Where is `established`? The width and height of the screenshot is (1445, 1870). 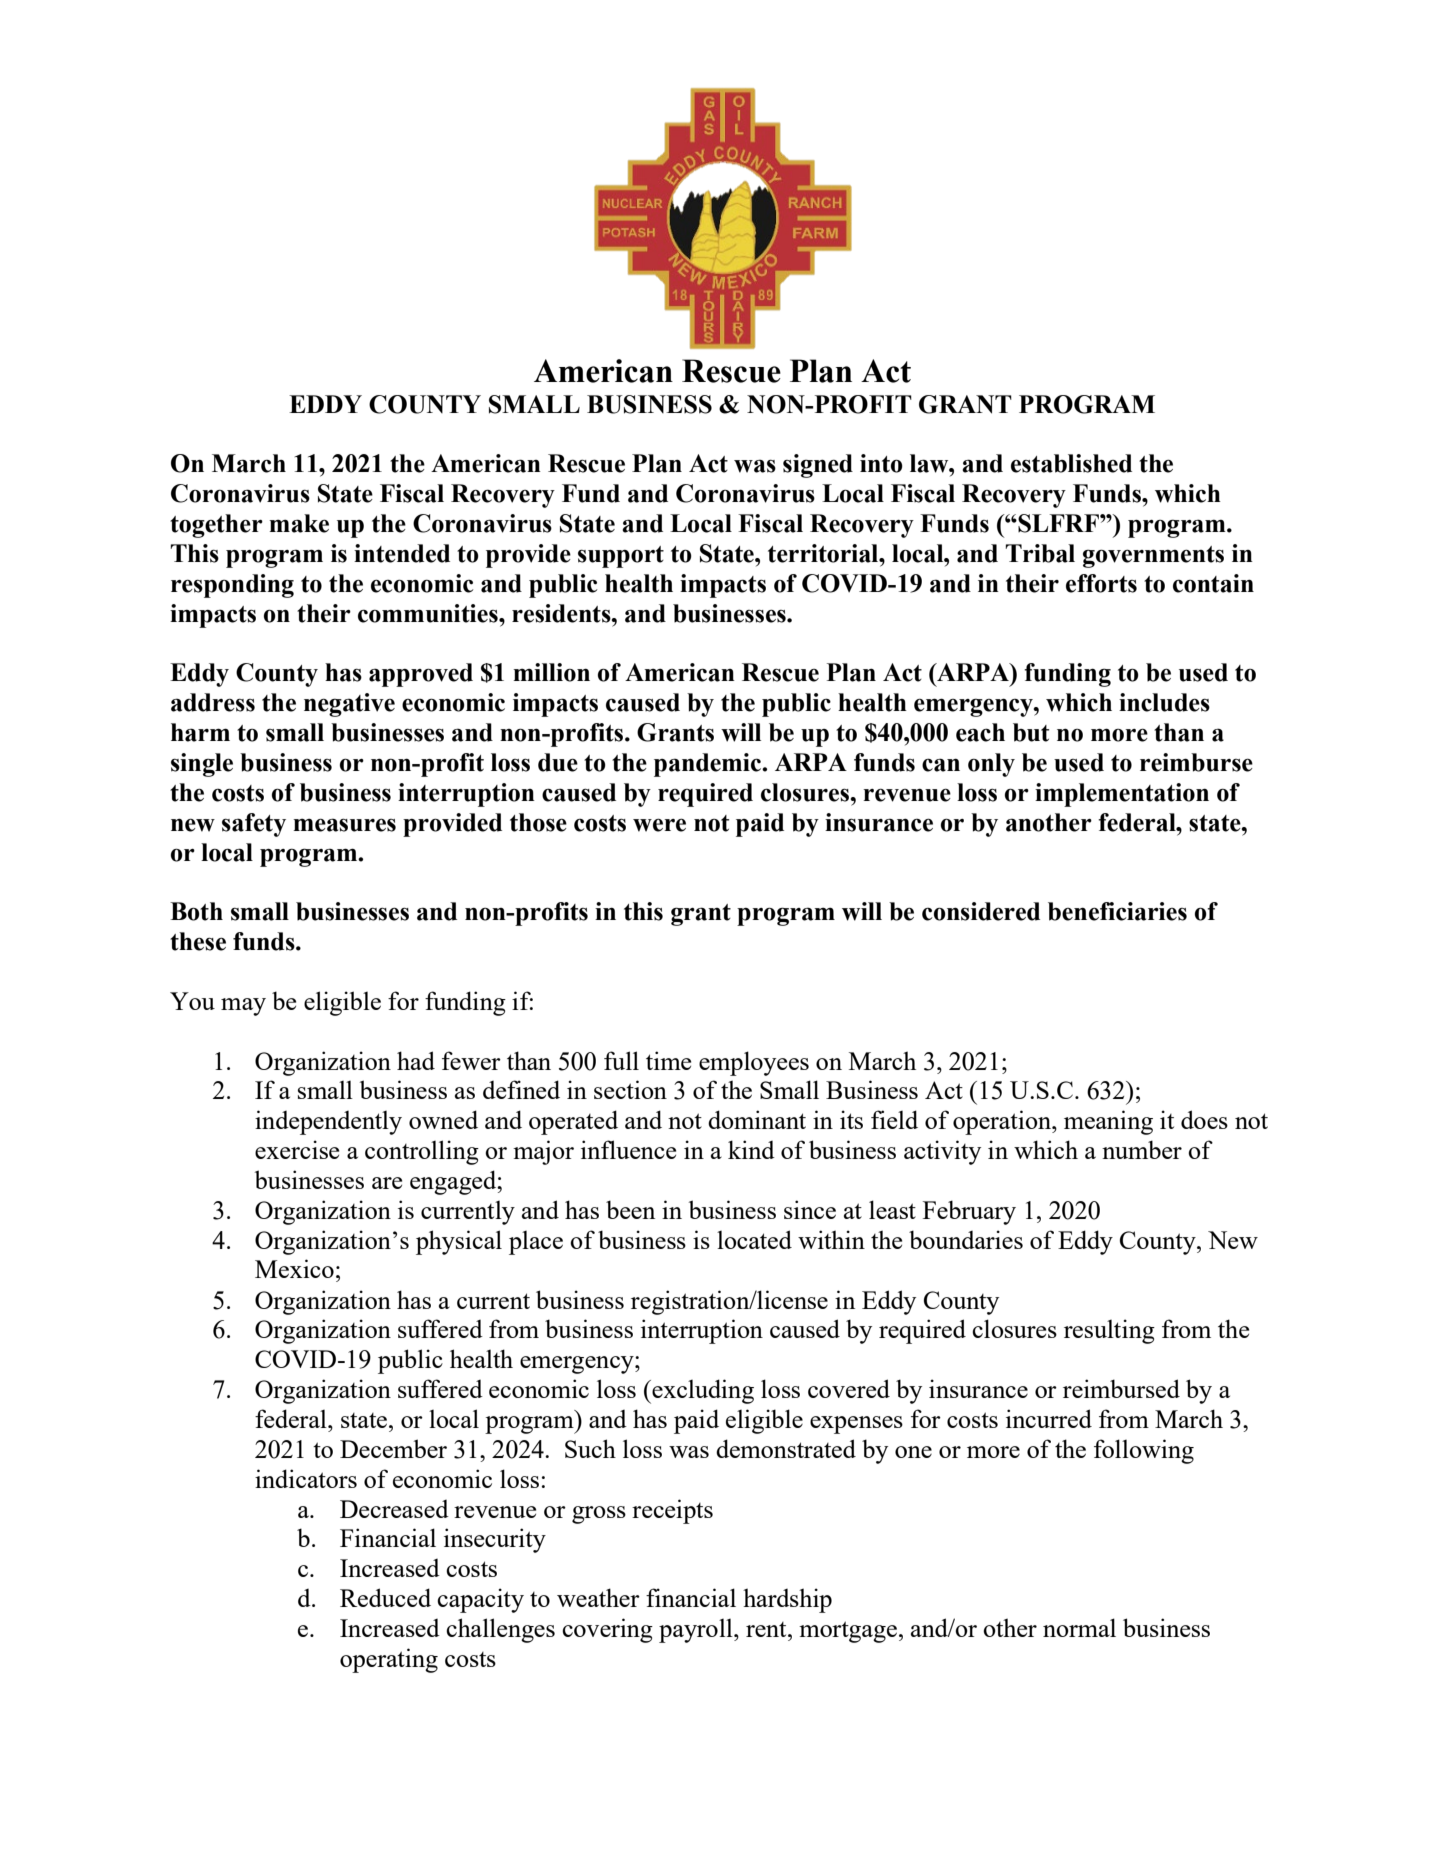 established is located at coordinates (1071, 463).
